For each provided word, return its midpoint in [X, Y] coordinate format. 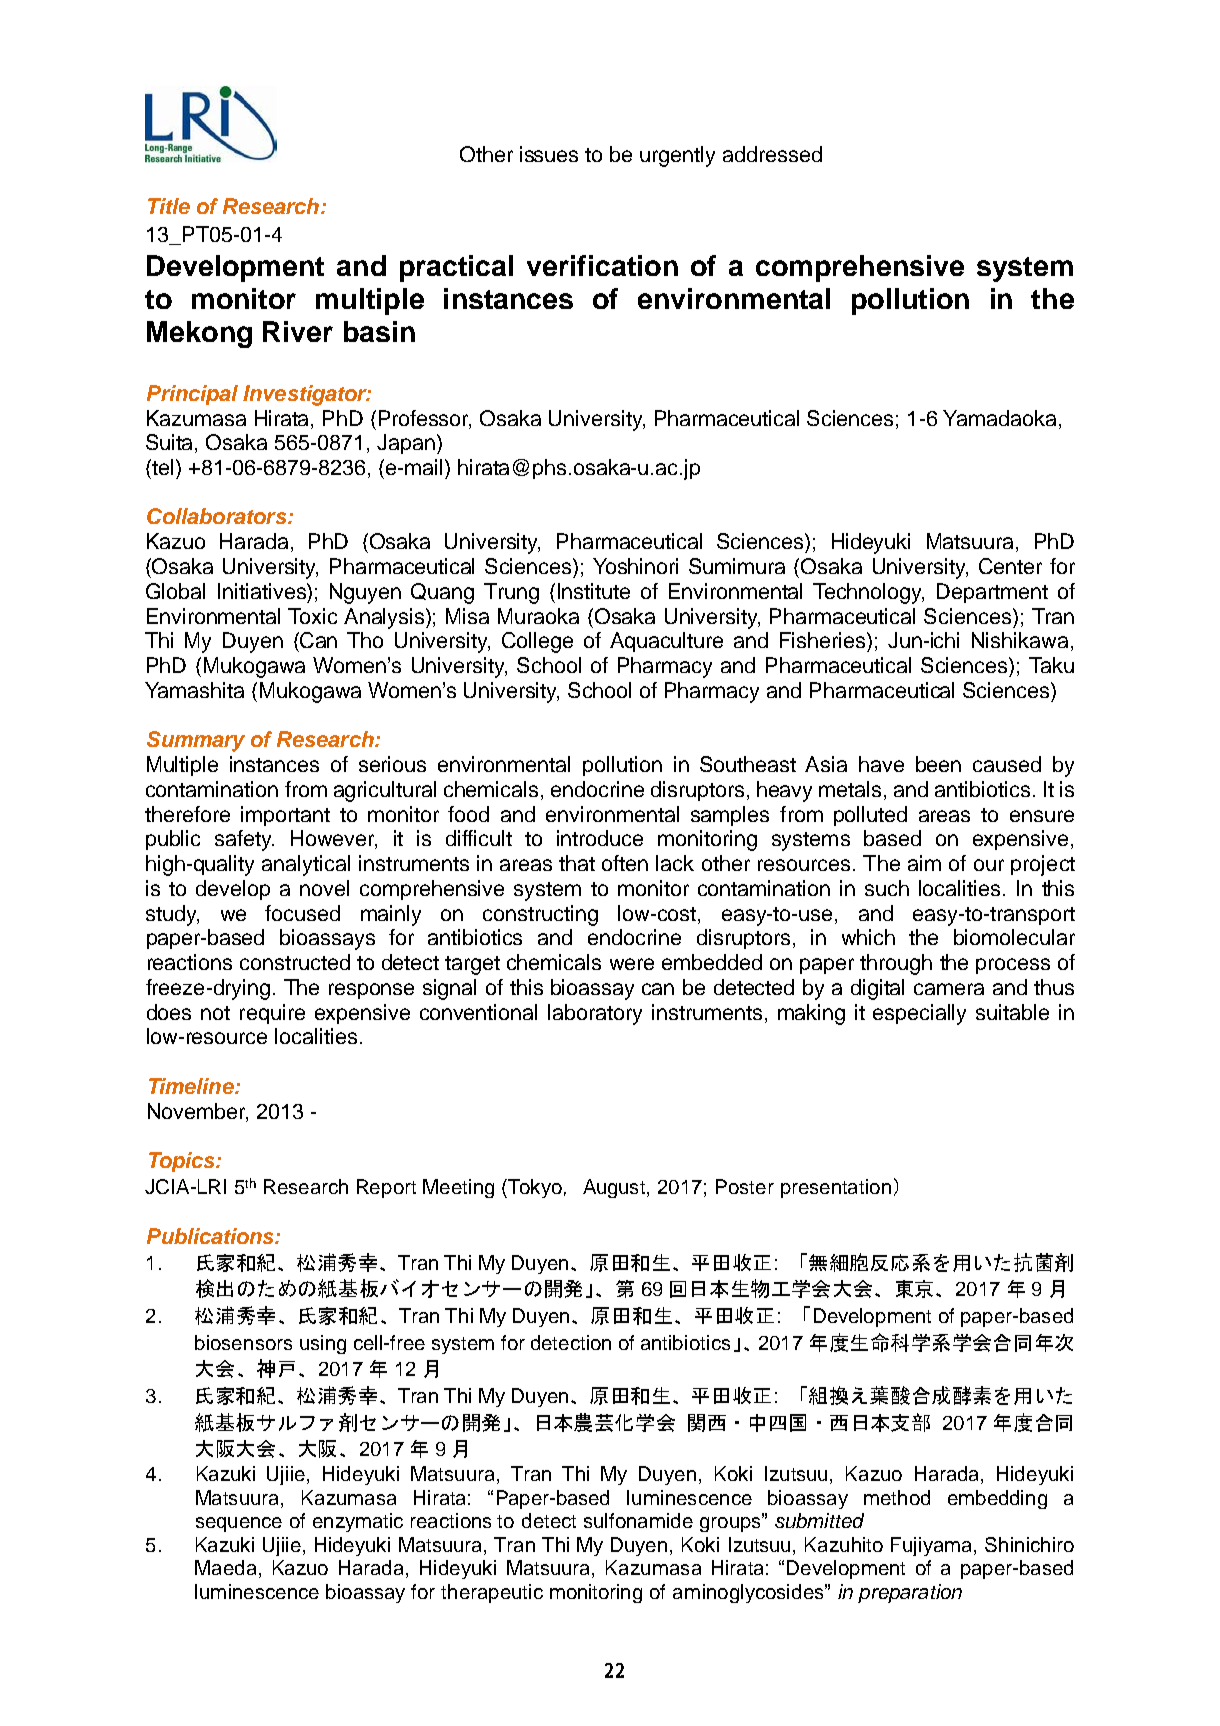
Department [992, 593]
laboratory [595, 1014]
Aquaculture [666, 642]
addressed [772, 154]
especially [919, 1014]
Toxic [312, 616]
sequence [239, 1524]
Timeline [192, 1086]
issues [549, 154]
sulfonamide [638, 1520]
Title [169, 206]
